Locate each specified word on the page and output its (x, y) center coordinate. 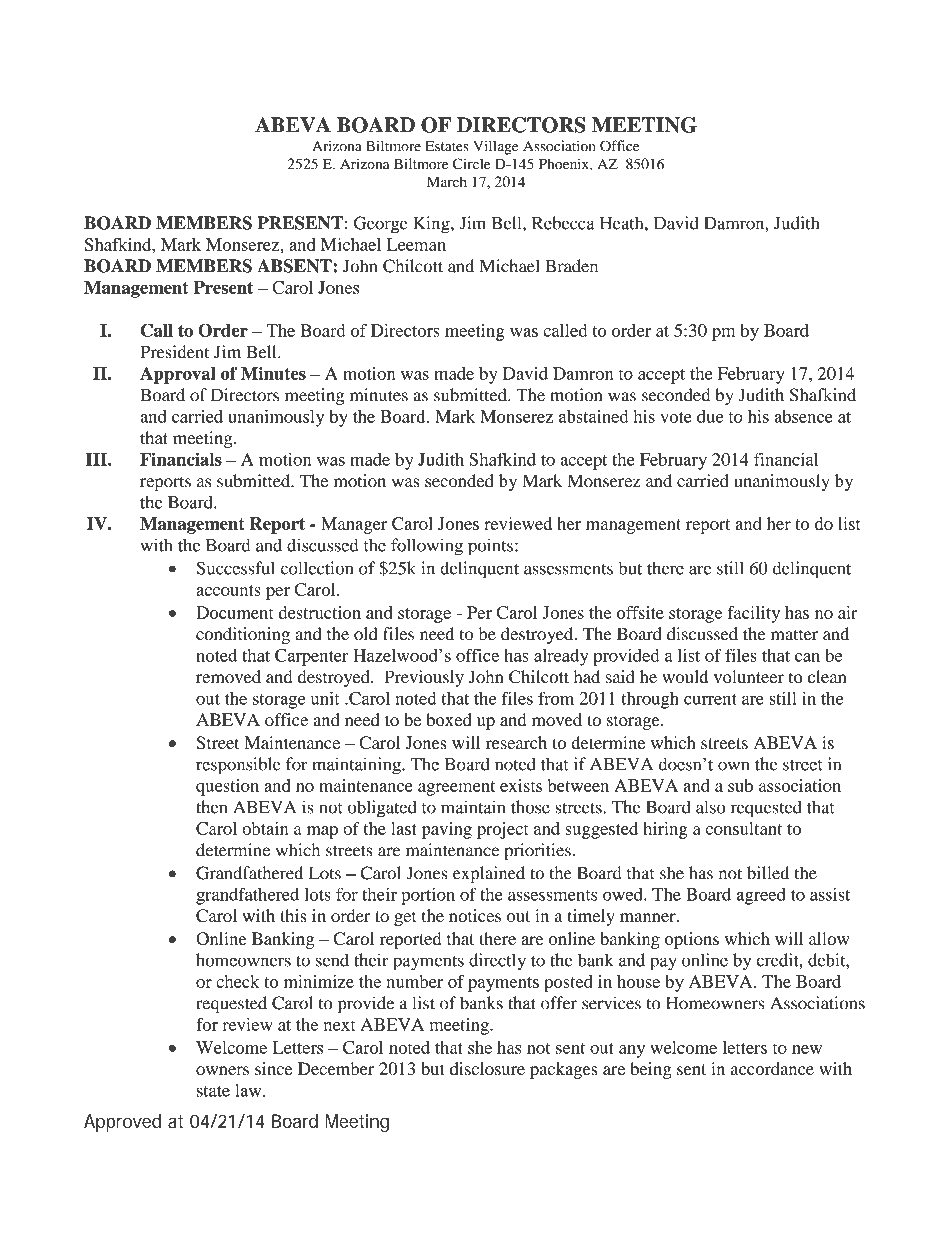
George (381, 225)
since (273, 1068)
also (710, 807)
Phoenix (565, 164)
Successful (235, 568)
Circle (471, 164)
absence (804, 416)
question (227, 787)
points (490, 547)
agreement (456, 788)
